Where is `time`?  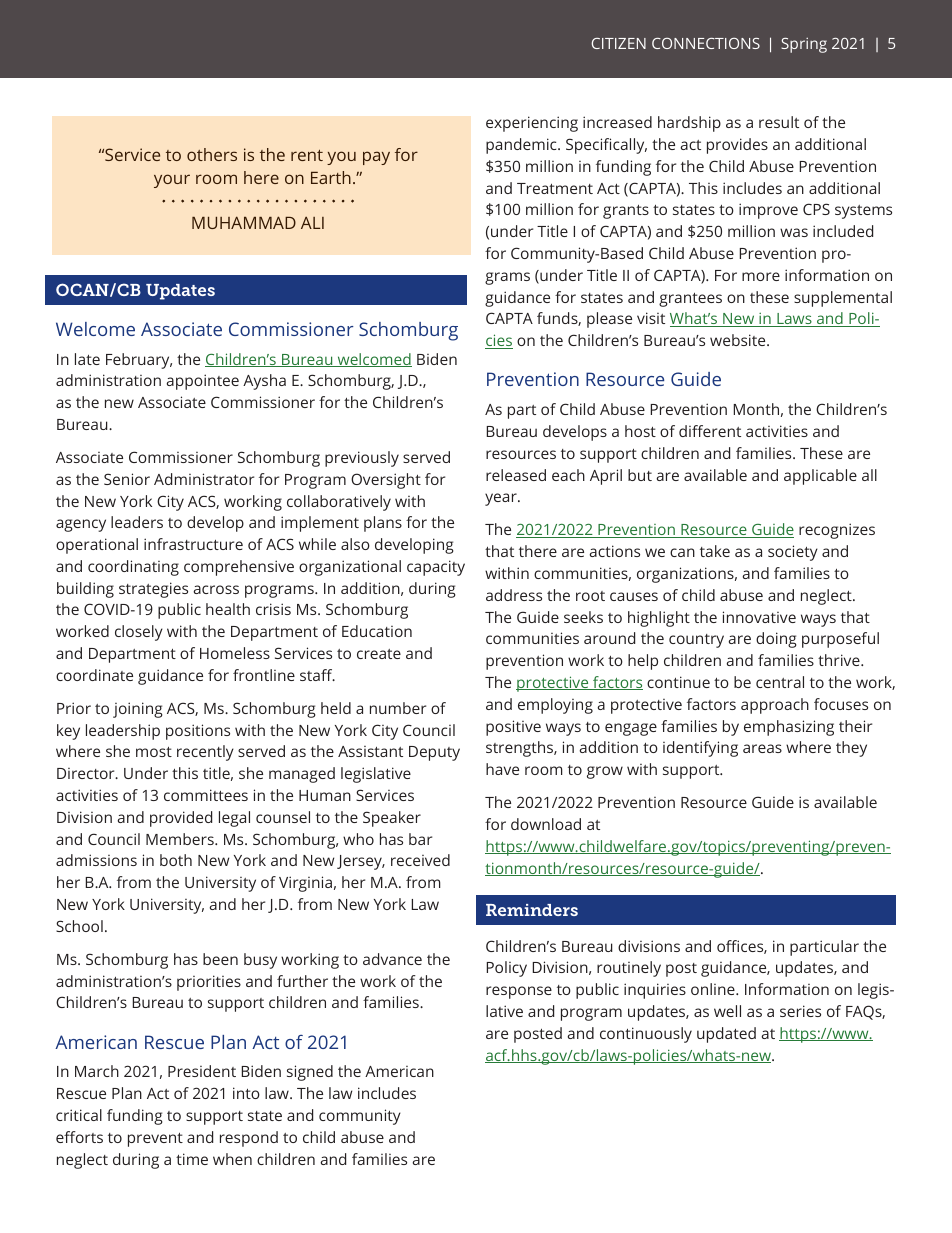 time is located at coordinates (192, 1159).
